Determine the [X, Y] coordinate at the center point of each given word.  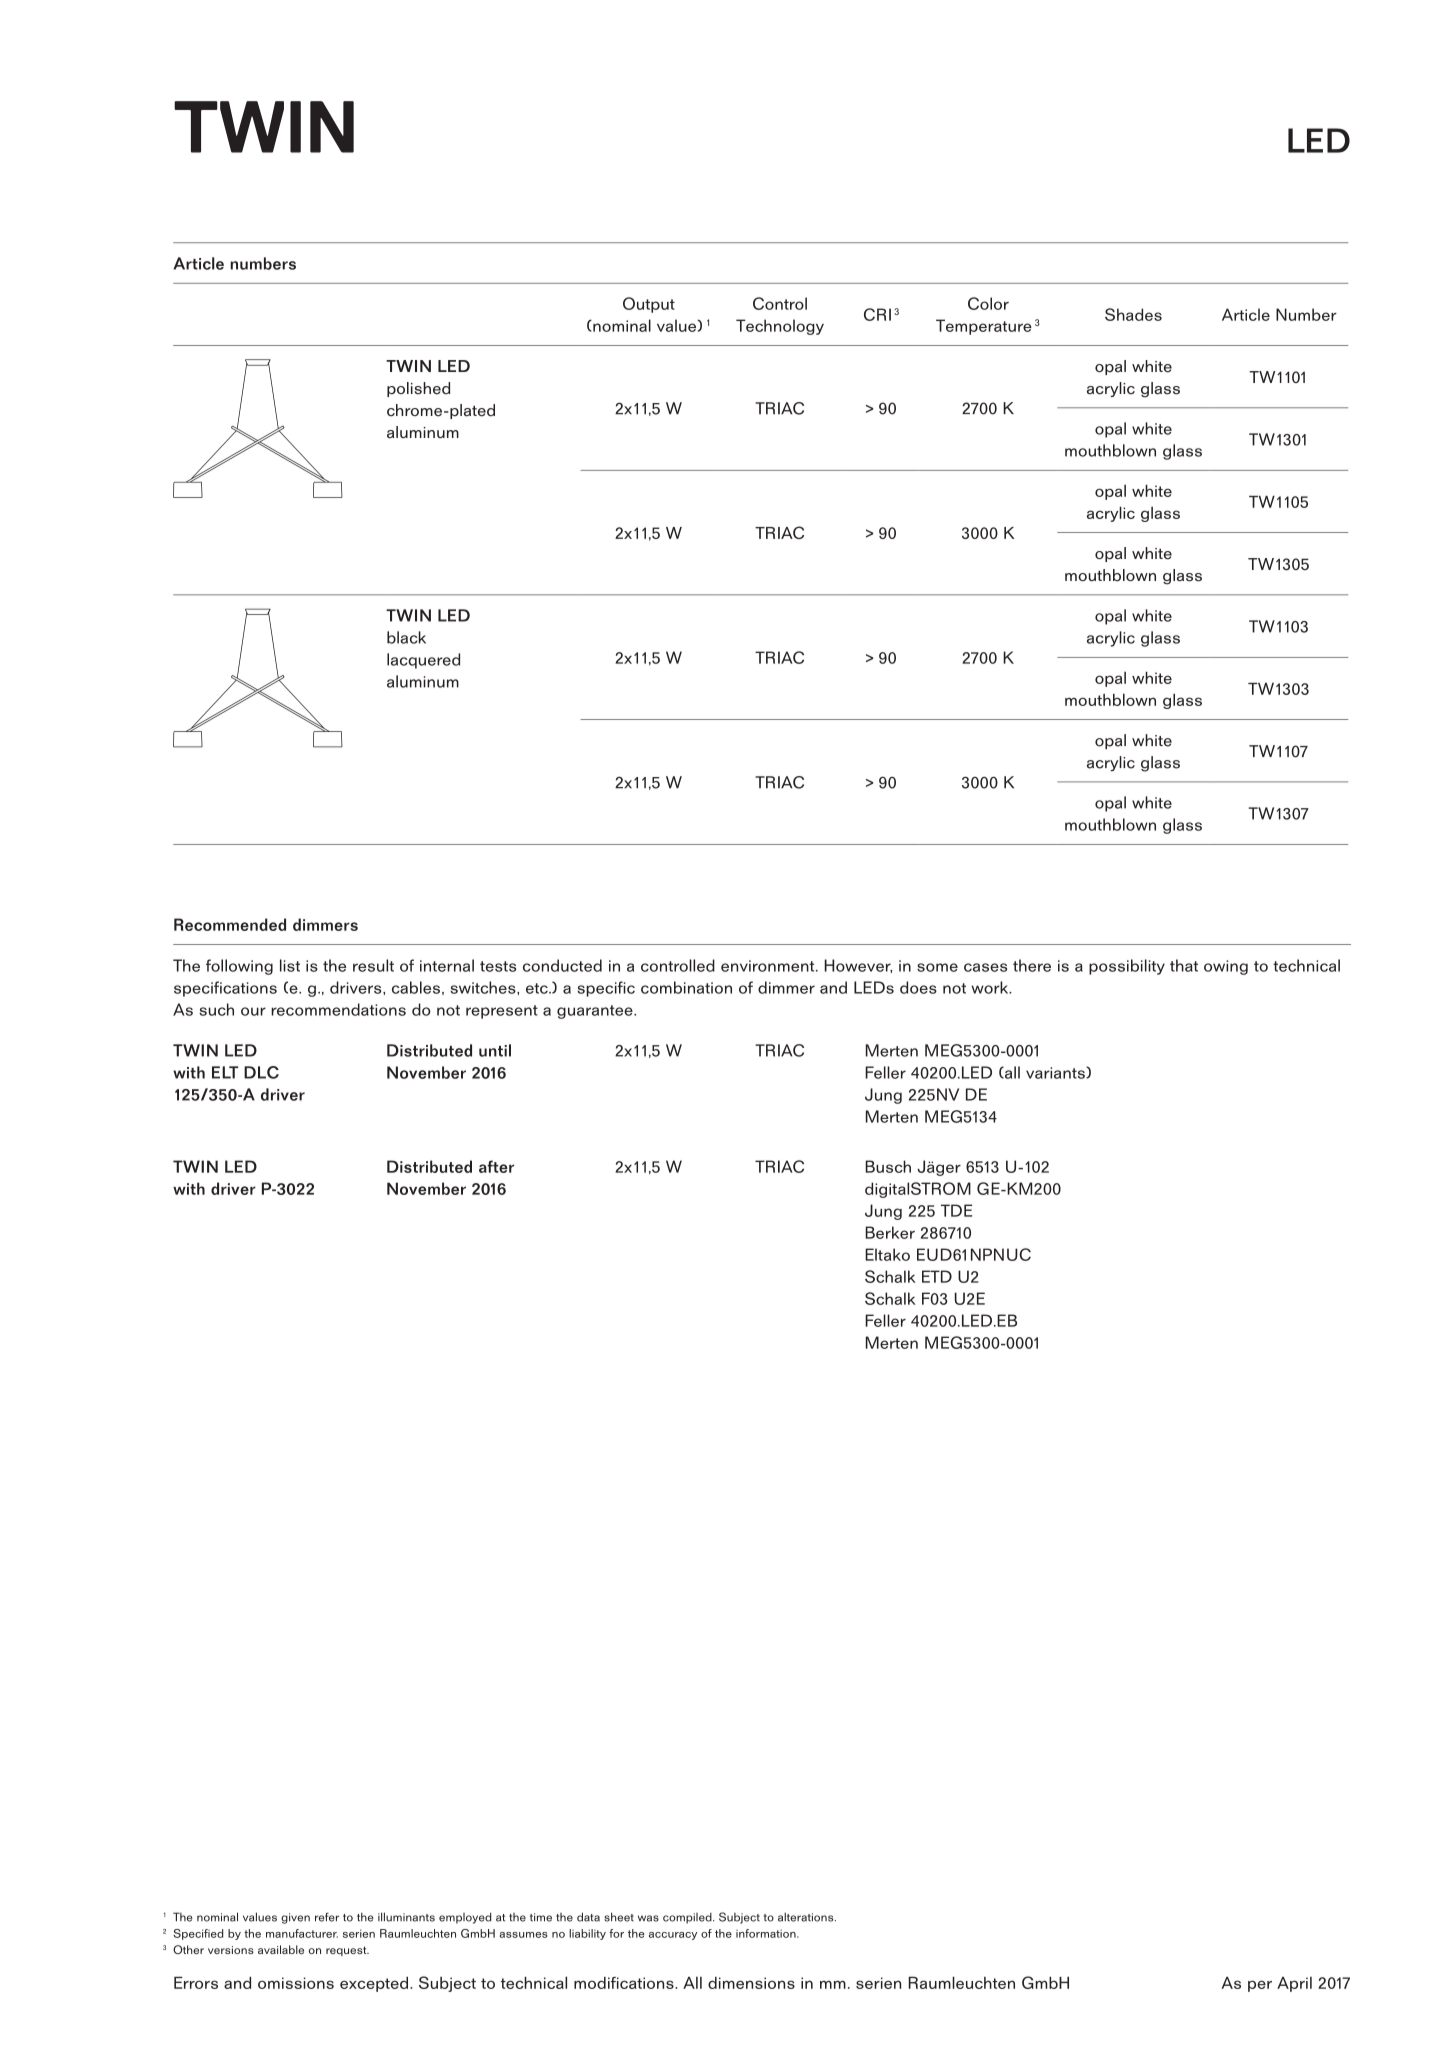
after [496, 1166]
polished [418, 389]
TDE [957, 1210]
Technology [780, 327]
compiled [688, 1918]
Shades [1133, 314]
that [1184, 965]
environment [769, 966]
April [1294, 1984]
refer [327, 1917]
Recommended [230, 924]
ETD [937, 1276]
